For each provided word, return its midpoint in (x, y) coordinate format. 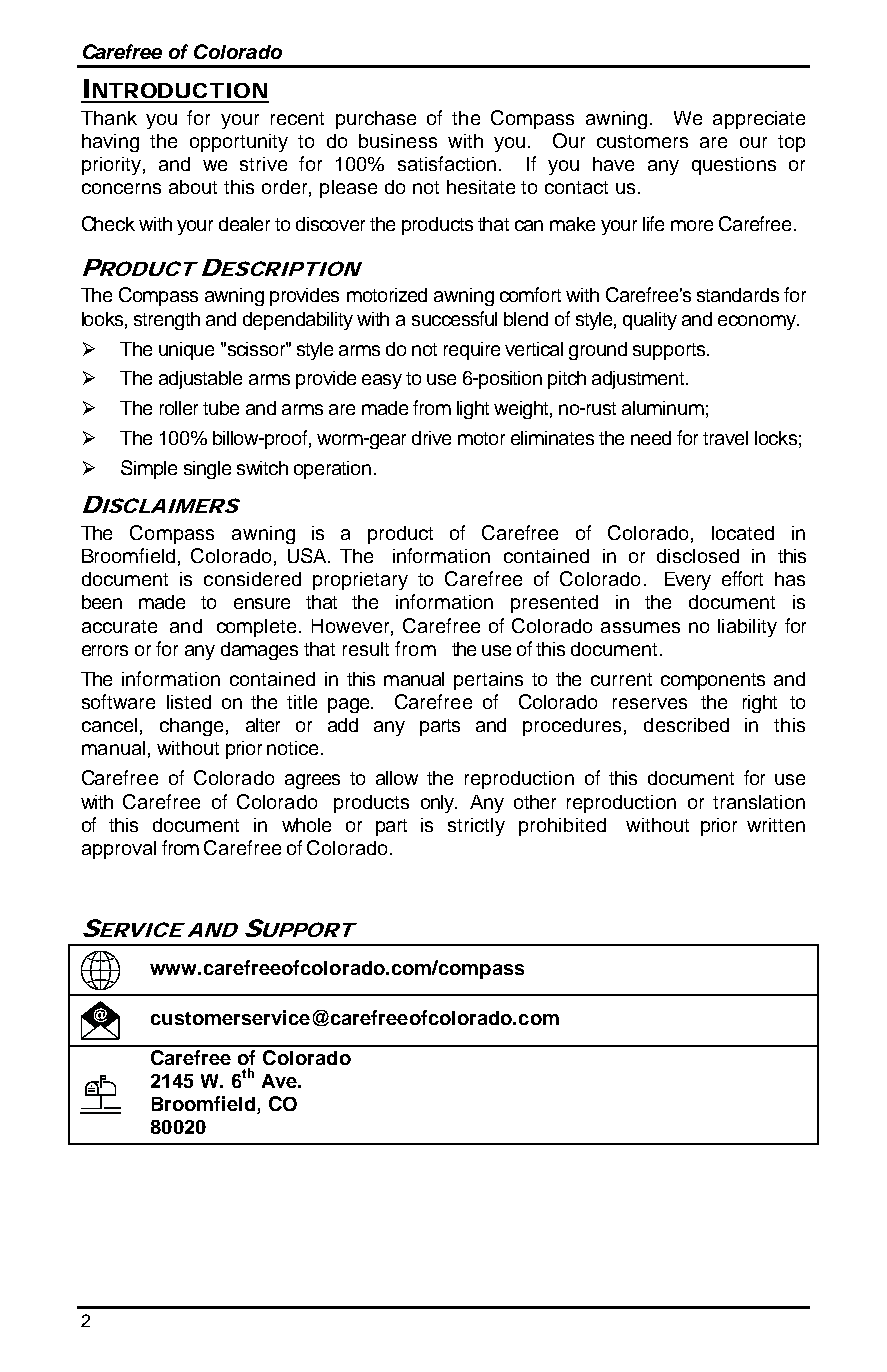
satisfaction (447, 163)
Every (688, 581)
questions (734, 166)
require (472, 351)
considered (252, 579)
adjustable (200, 380)
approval (119, 850)
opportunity (239, 143)
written (776, 825)
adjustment (639, 380)
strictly (476, 827)
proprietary (360, 581)
